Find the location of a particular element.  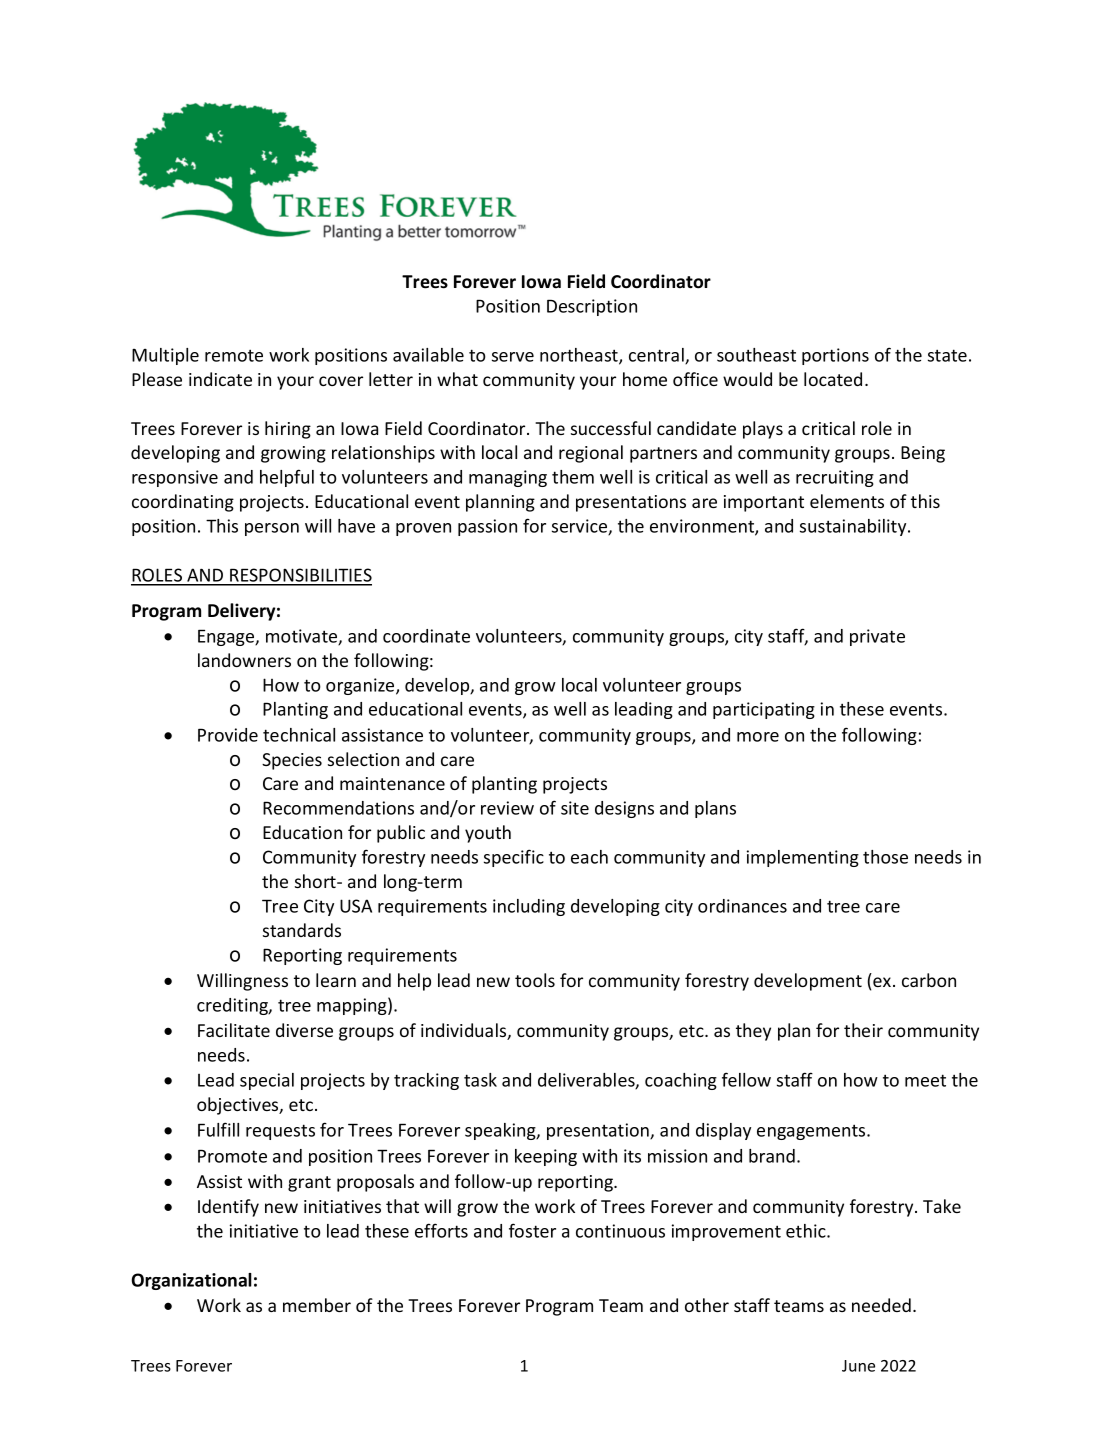

northeast is located at coordinates (580, 356).
